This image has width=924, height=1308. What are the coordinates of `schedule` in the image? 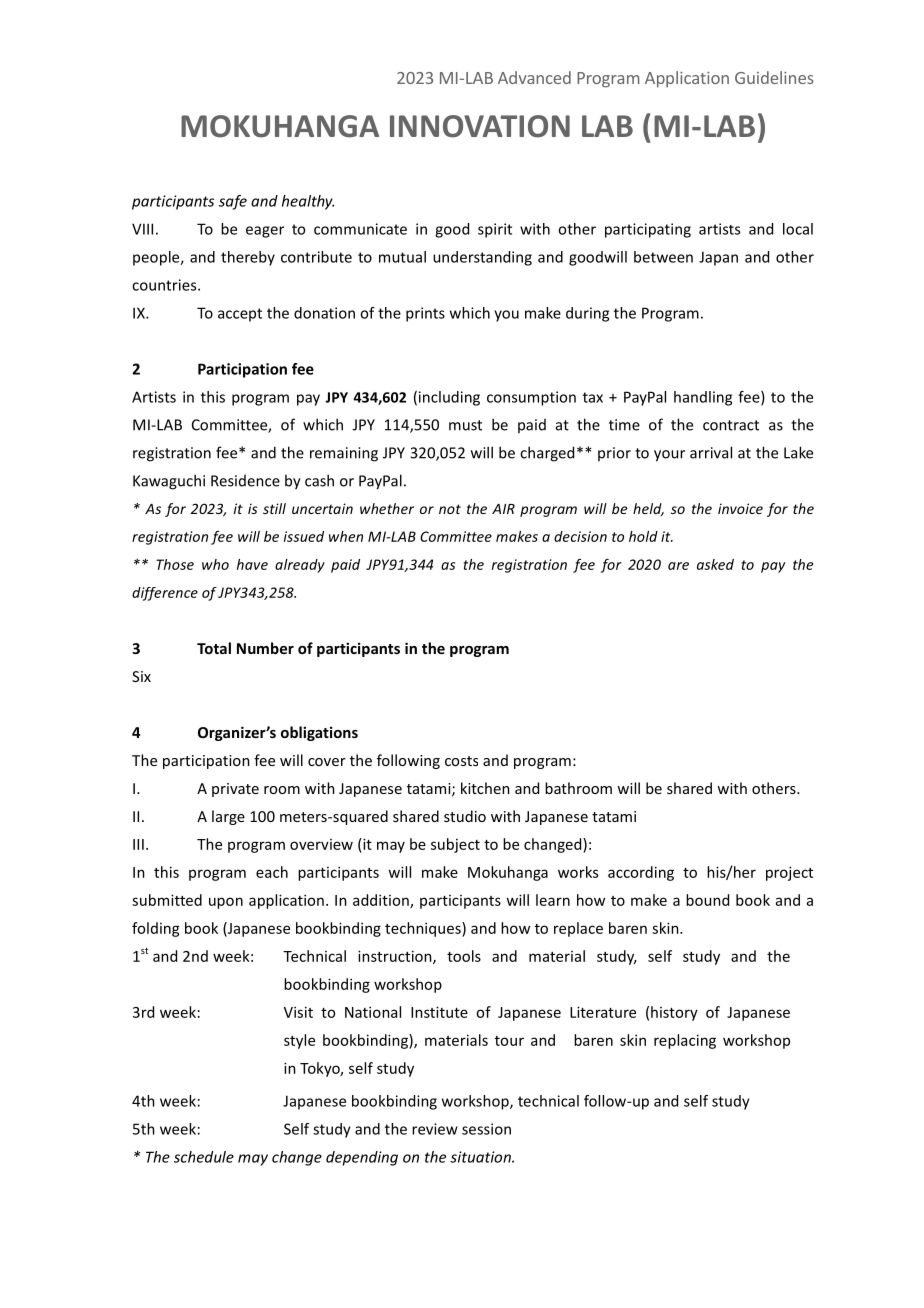 It's located at (204, 1157).
